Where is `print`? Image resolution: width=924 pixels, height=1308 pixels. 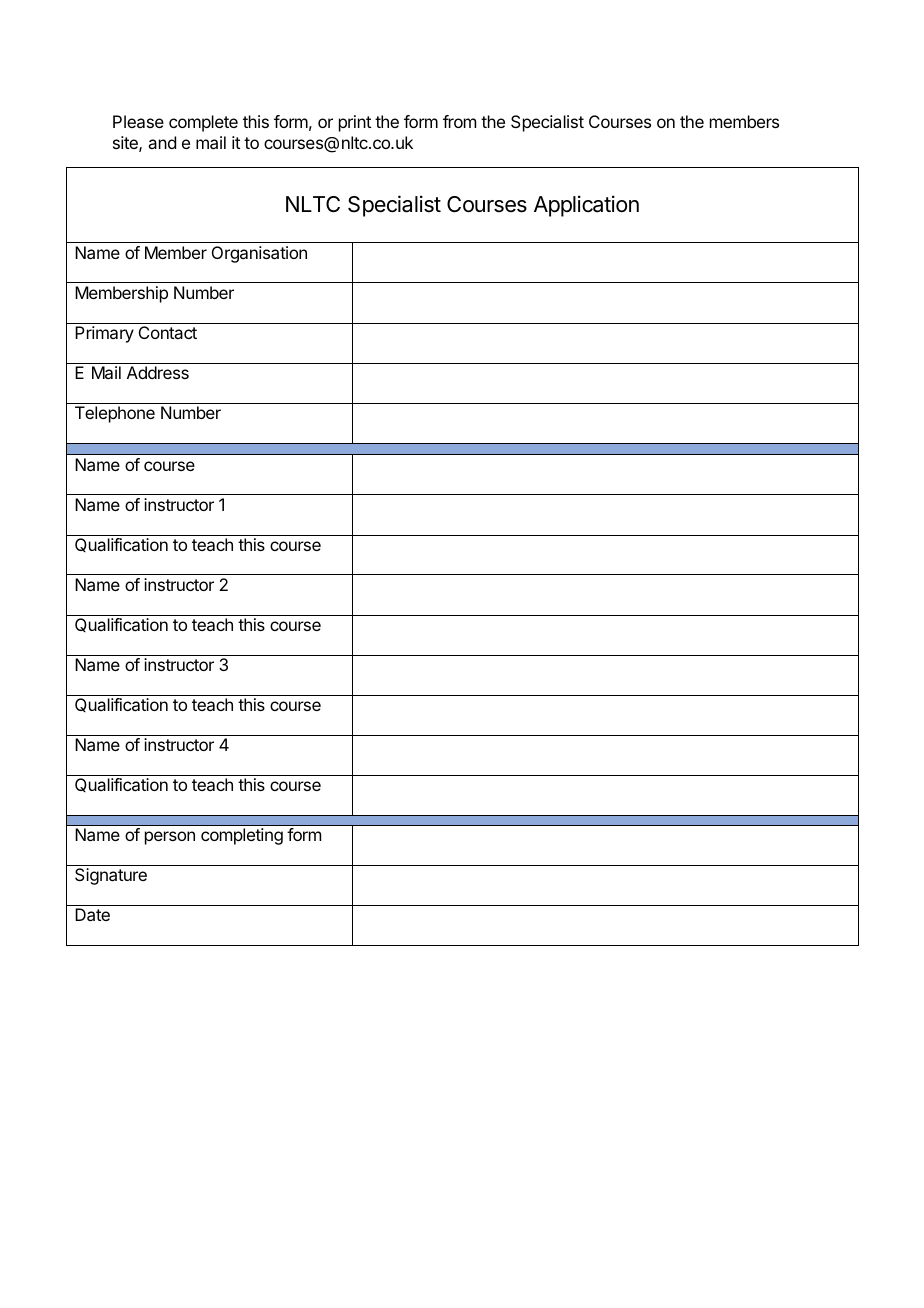 print is located at coordinates (355, 123).
